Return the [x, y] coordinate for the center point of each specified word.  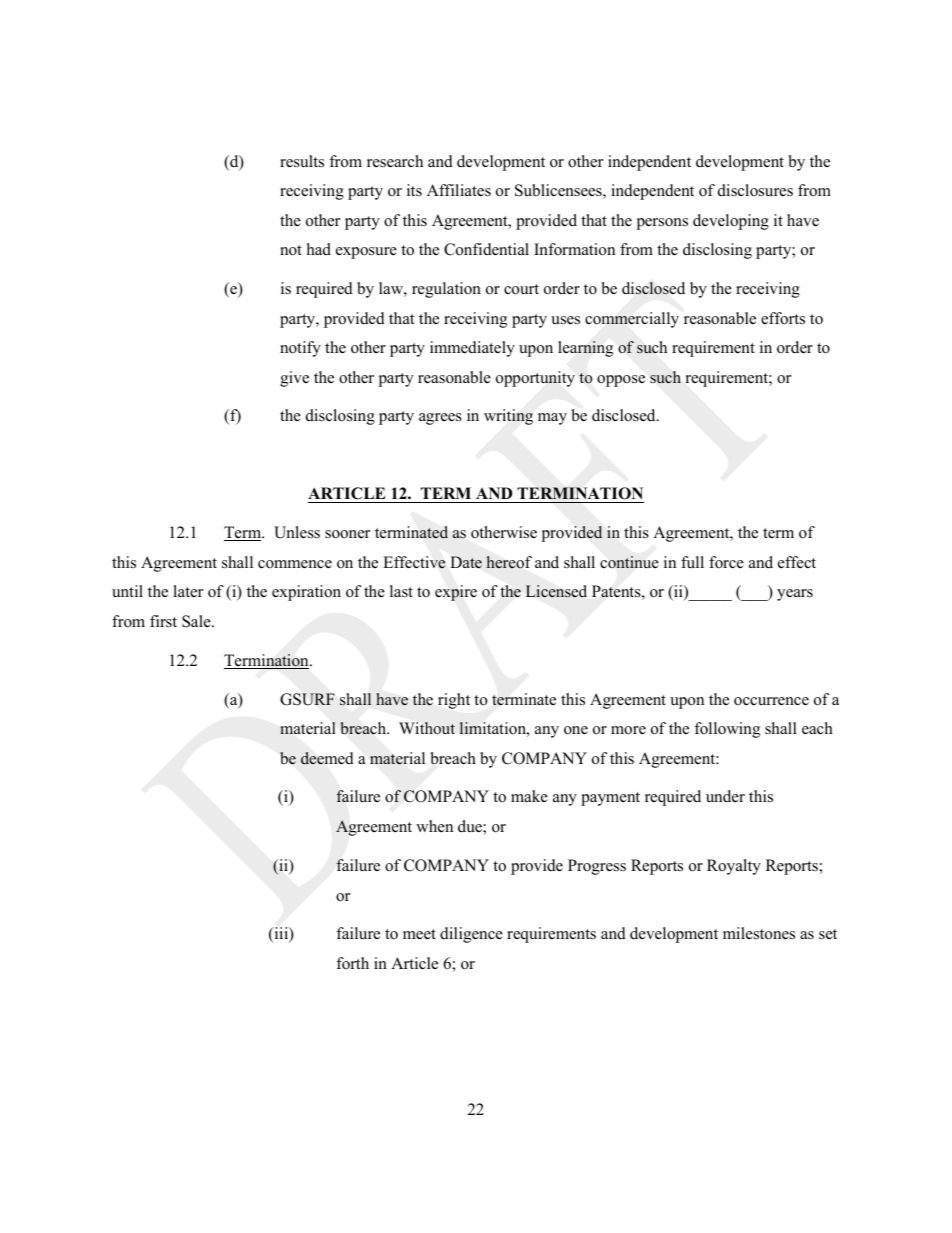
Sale [197, 621]
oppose [621, 381]
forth [352, 963]
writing [508, 417]
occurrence [771, 701]
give [294, 379]
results [302, 161]
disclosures [755, 190]
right [454, 701]
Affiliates [459, 190]
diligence [471, 935]
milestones [759, 933]
